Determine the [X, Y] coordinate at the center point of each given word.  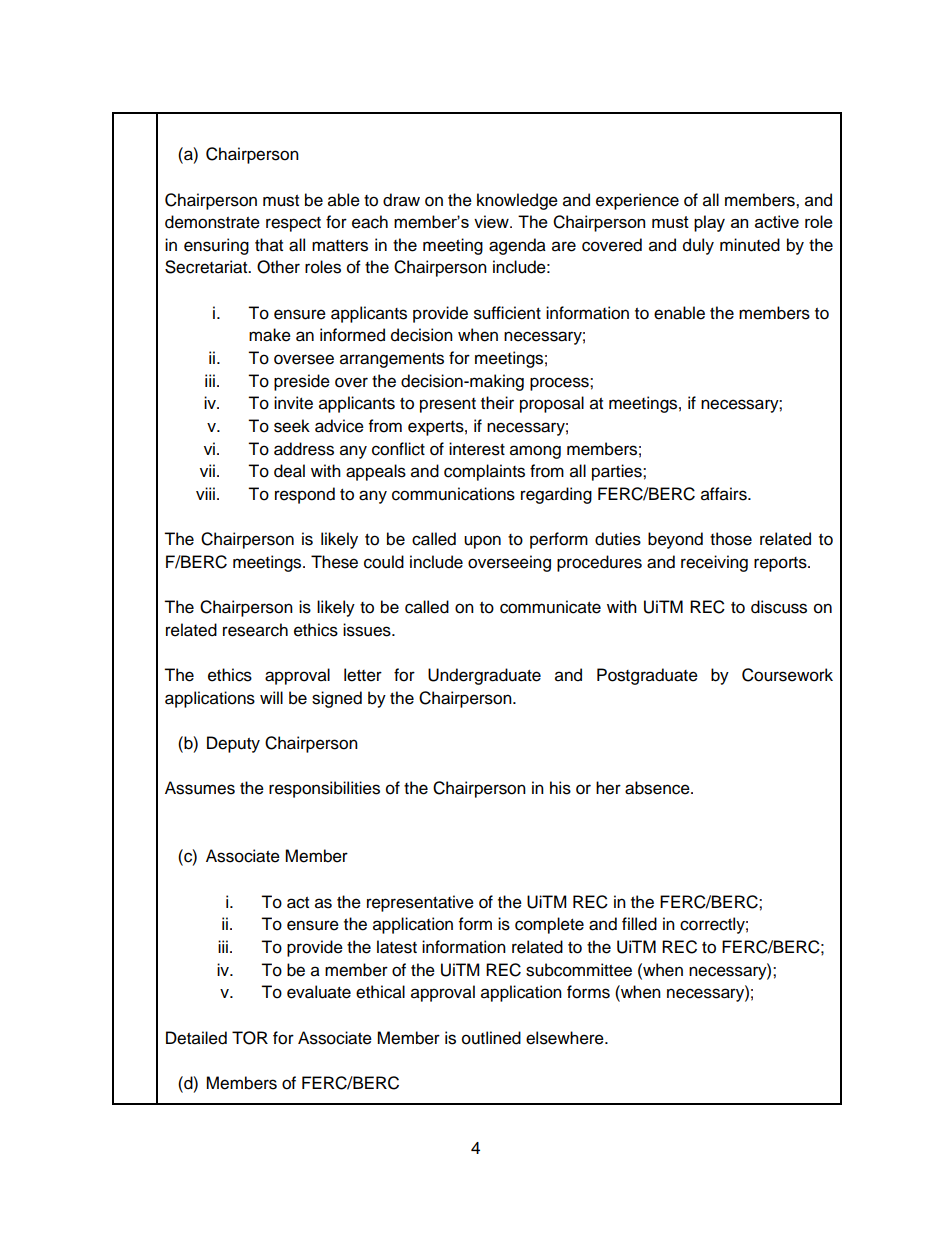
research [255, 630]
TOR [250, 1038]
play [709, 223]
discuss [779, 607]
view [492, 221]
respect [293, 224]
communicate [550, 607]
